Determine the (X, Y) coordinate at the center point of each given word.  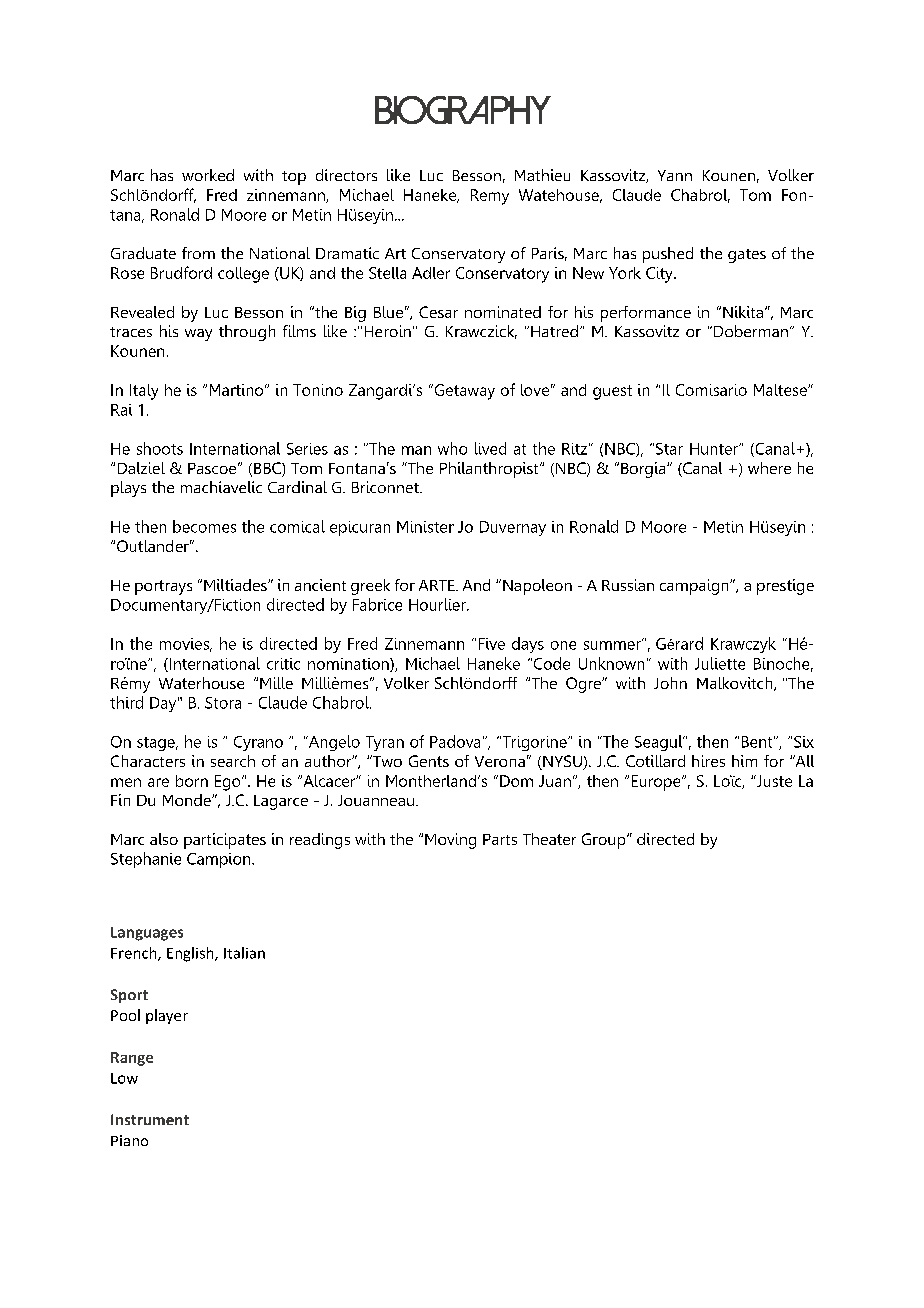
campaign (695, 587)
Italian (244, 953)
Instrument (150, 1119)
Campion (220, 860)
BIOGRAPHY (463, 110)
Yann (675, 175)
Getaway (463, 392)
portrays (163, 587)
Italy (144, 392)
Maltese (781, 390)
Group (605, 841)
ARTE (438, 585)
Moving (450, 841)
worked (208, 175)
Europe (657, 783)
